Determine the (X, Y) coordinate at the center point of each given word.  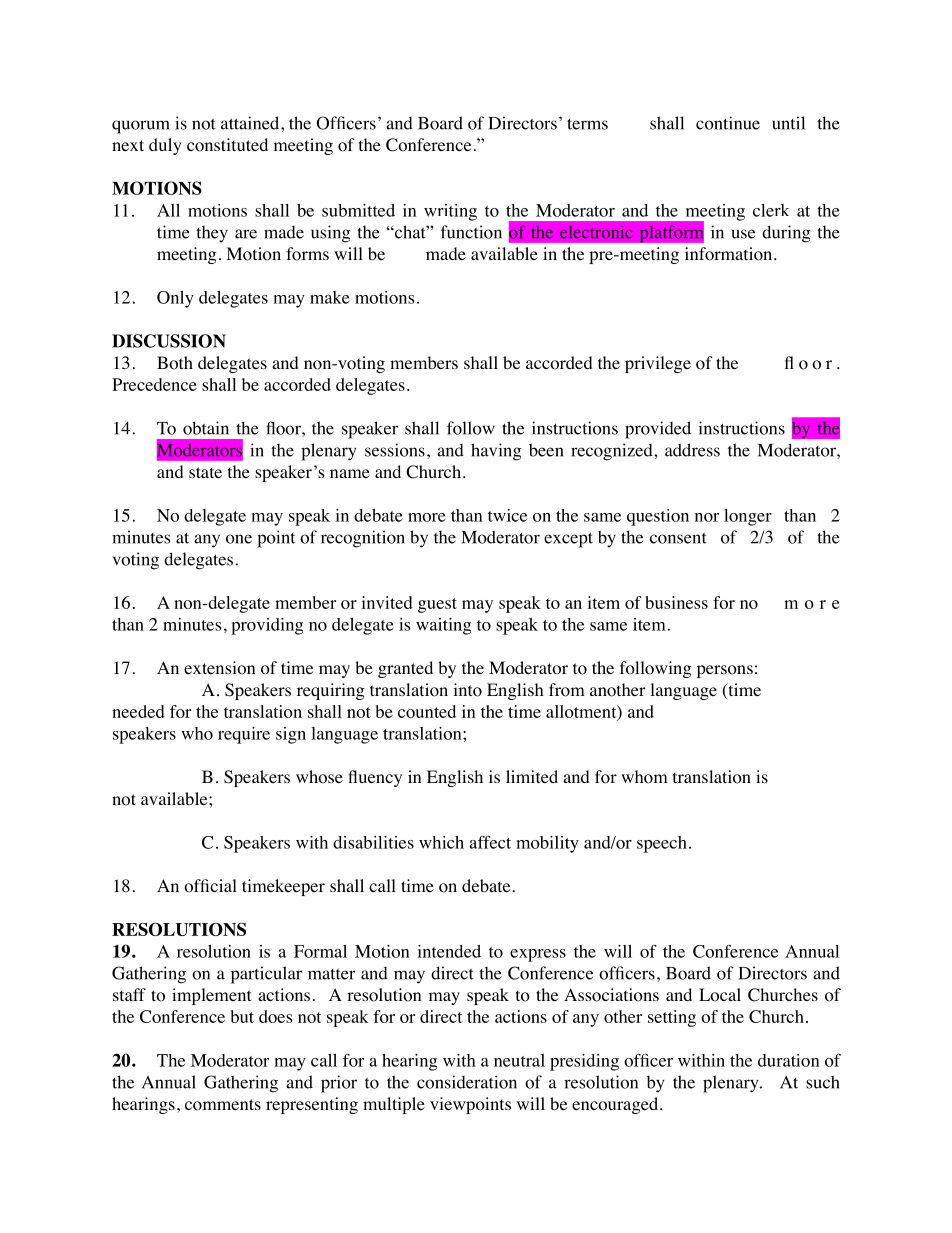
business (676, 602)
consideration (467, 1082)
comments (223, 1105)
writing (450, 212)
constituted (227, 145)
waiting (443, 626)
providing (267, 626)
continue (728, 123)
